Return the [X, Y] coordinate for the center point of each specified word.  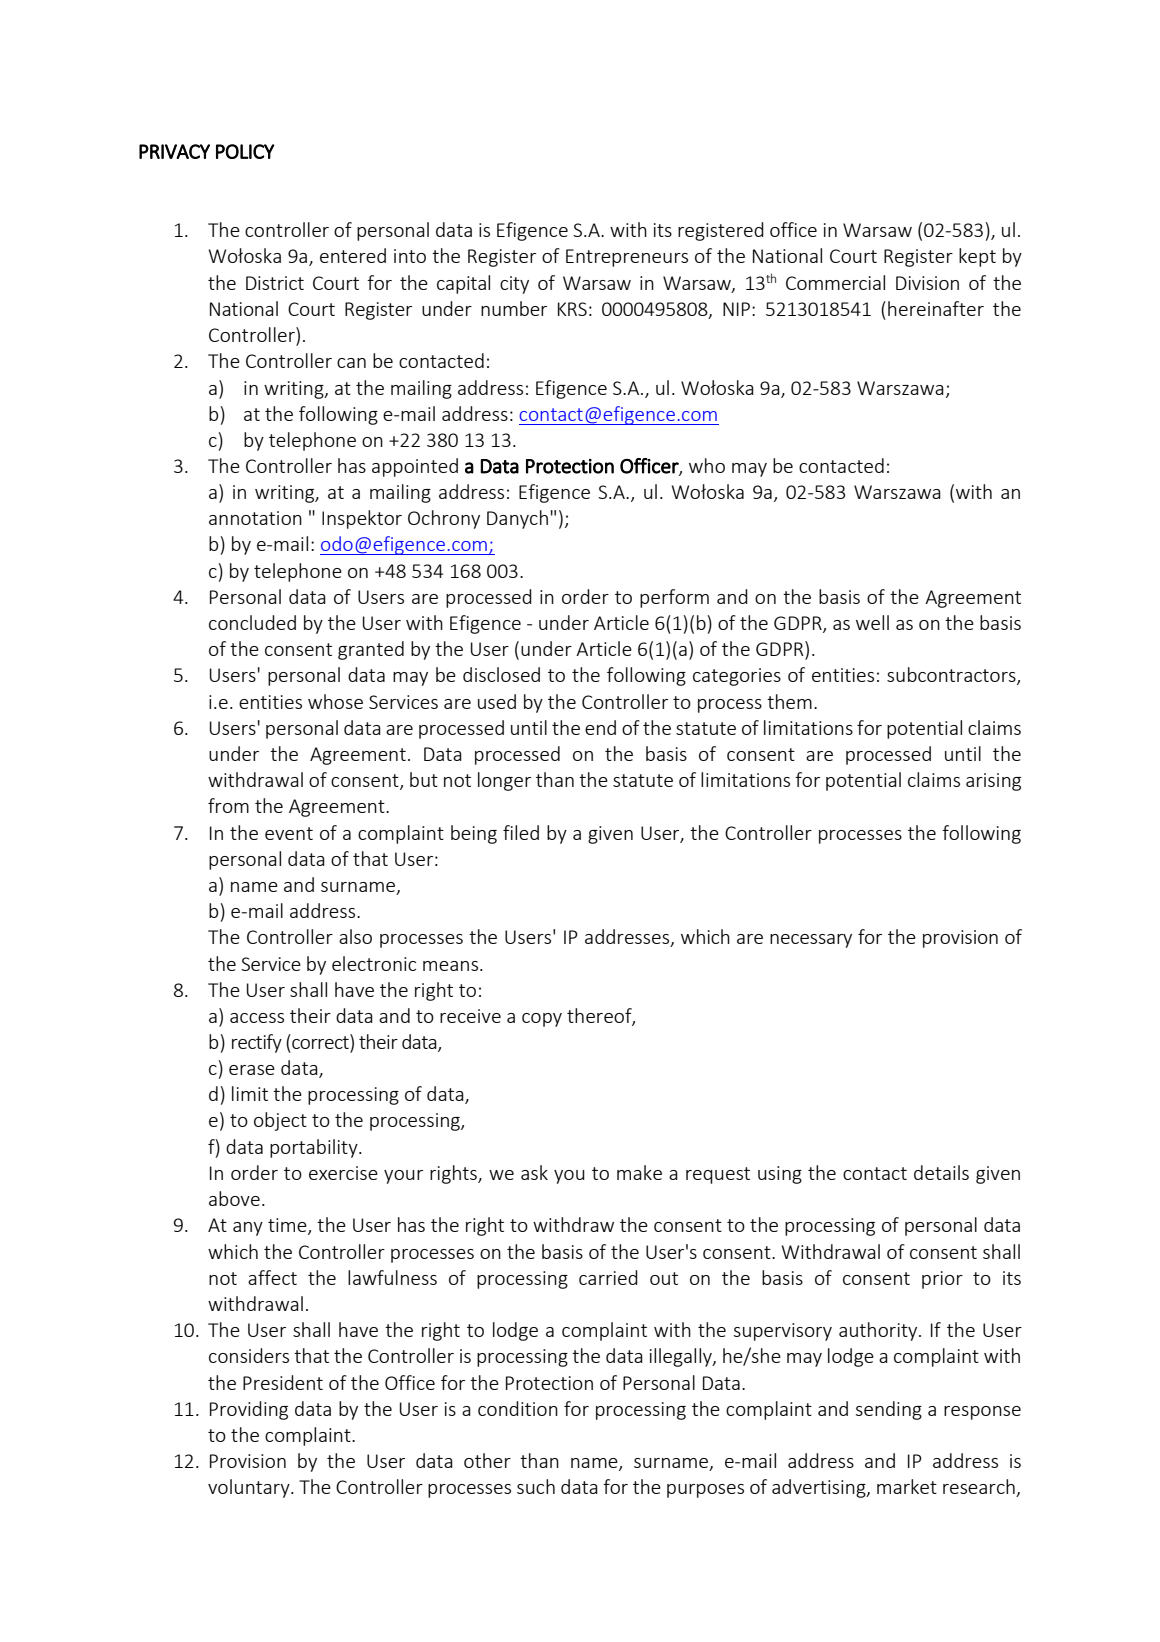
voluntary [250, 1488]
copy [542, 1020]
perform [674, 598]
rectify [257, 1043]
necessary [811, 941]
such [536, 1486]
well [872, 622]
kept [977, 257]
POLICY [245, 151]
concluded [252, 622]
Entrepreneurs [627, 258]
